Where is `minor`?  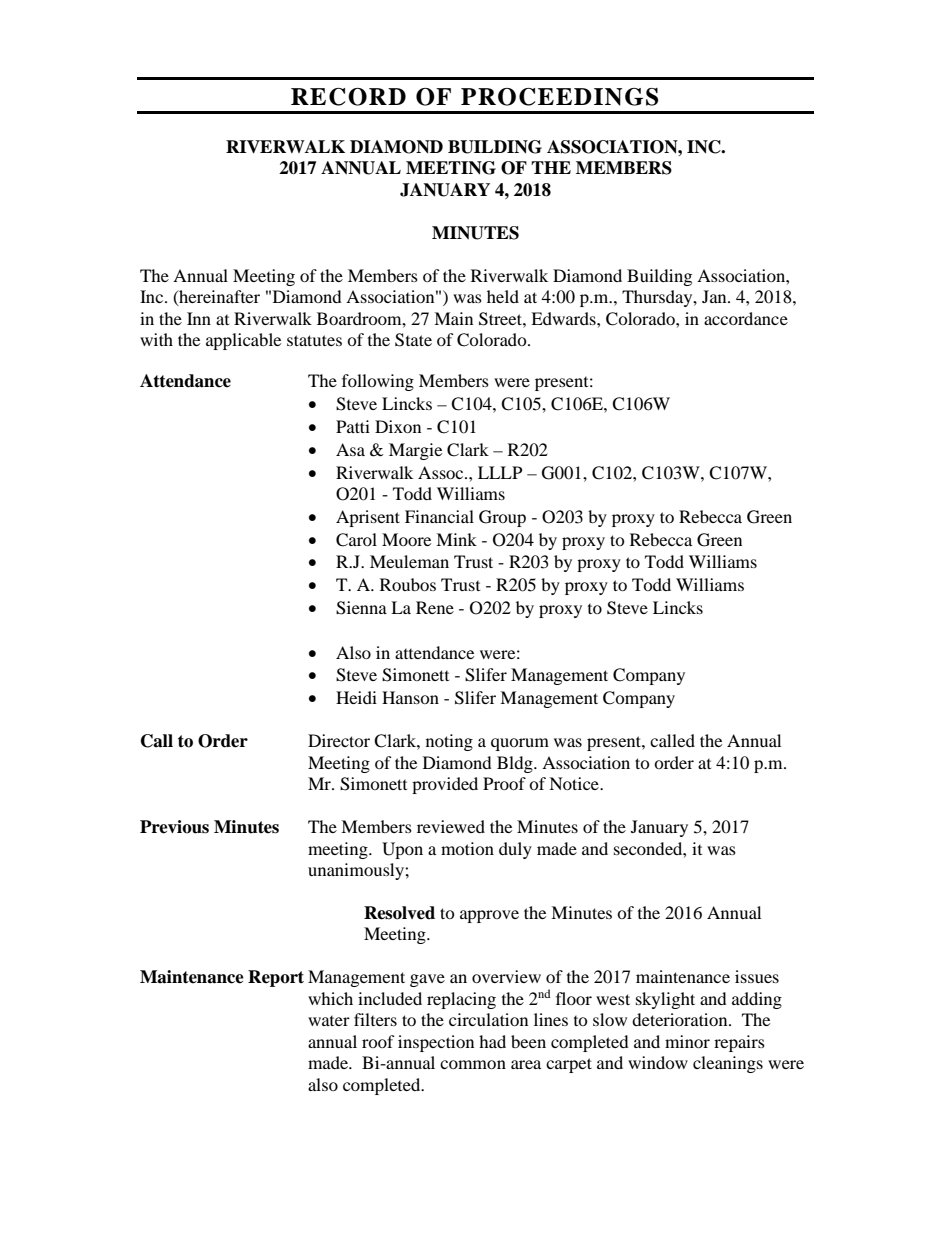
minor is located at coordinates (687, 1041).
